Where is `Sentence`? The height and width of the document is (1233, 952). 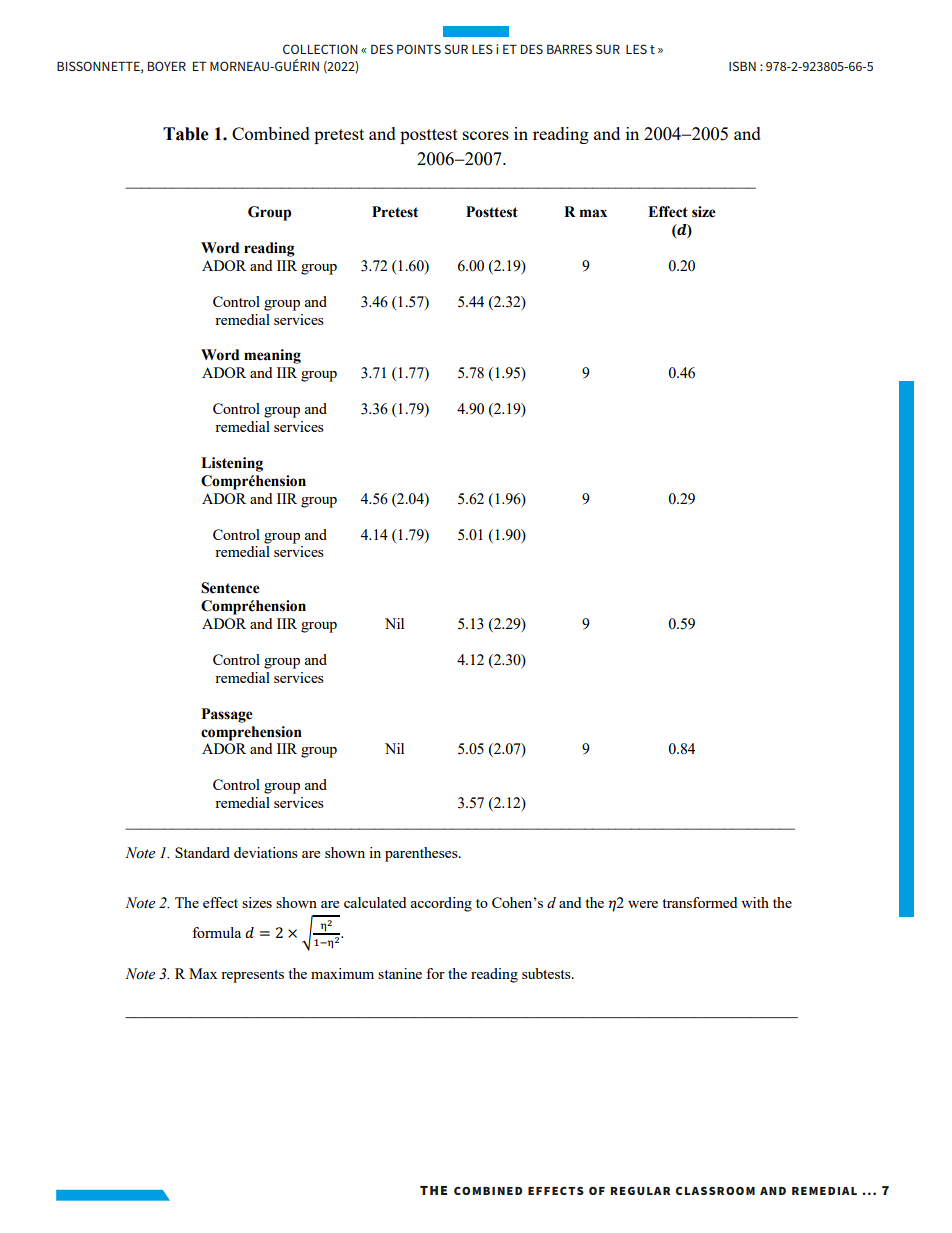 Sentence is located at coordinates (230, 588).
